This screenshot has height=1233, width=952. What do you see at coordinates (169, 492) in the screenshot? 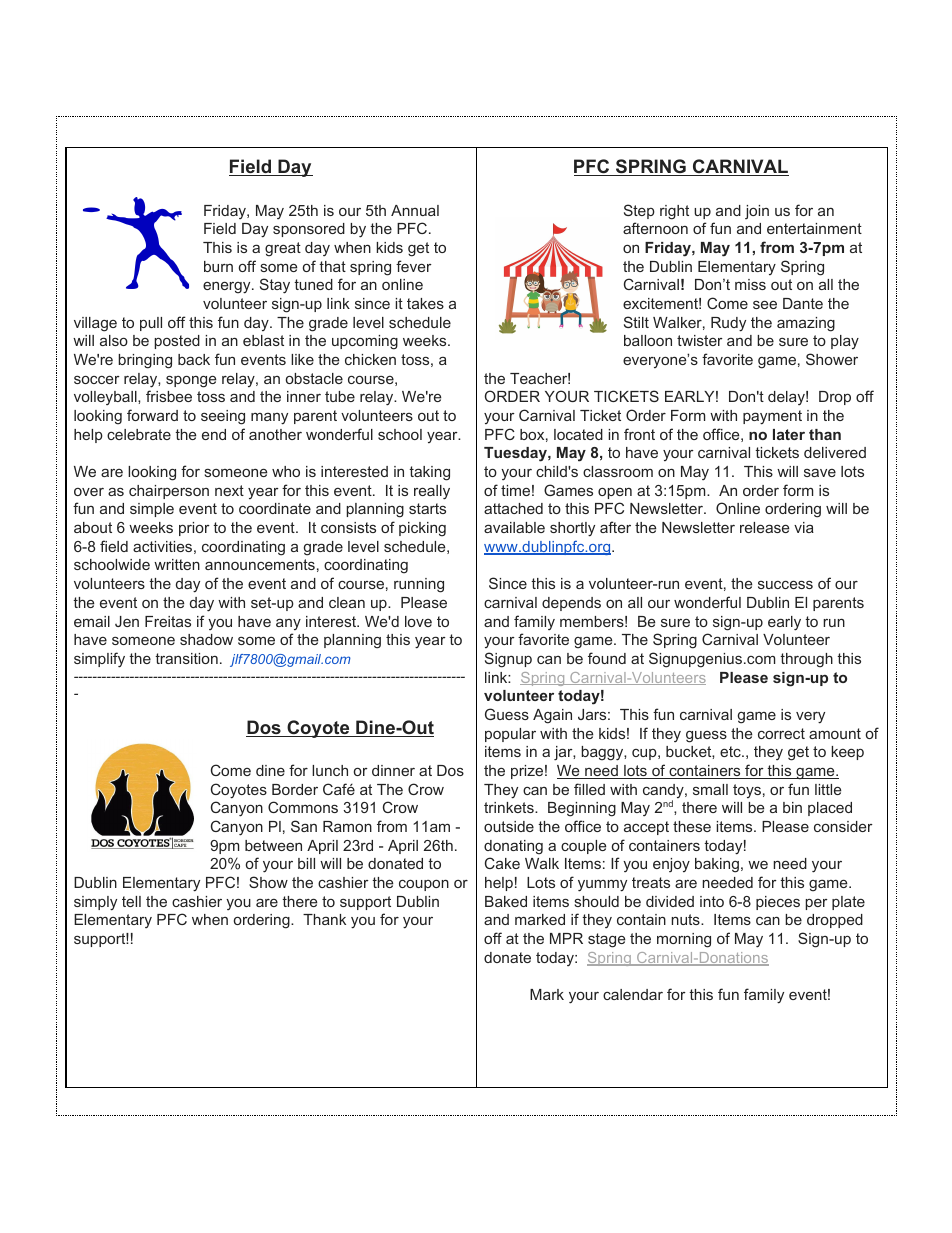
I see `chairperson` at bounding box center [169, 492].
